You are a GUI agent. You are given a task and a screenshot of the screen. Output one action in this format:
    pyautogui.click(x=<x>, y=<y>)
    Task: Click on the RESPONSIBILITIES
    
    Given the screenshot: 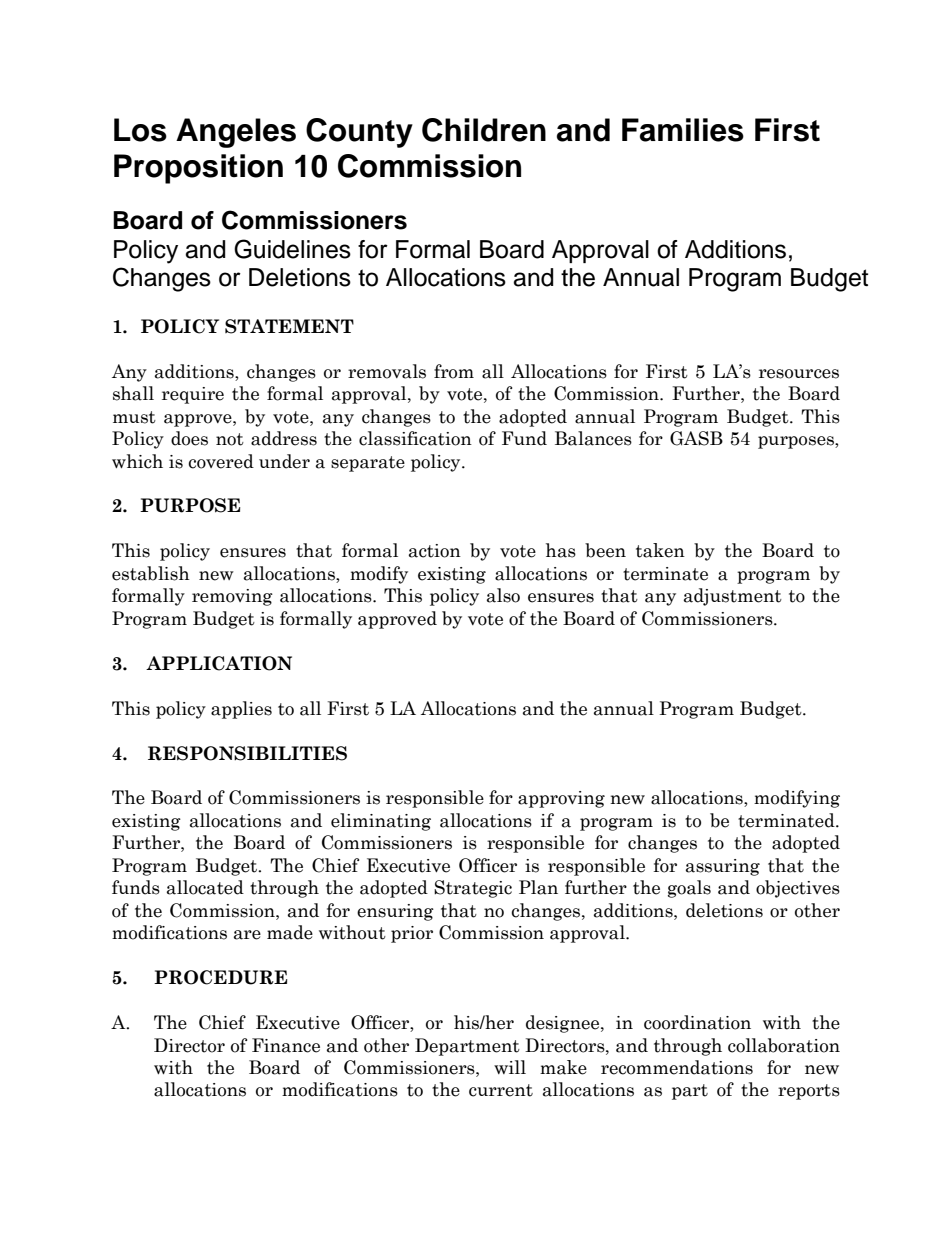 What is the action you would take?
    pyautogui.click(x=247, y=753)
